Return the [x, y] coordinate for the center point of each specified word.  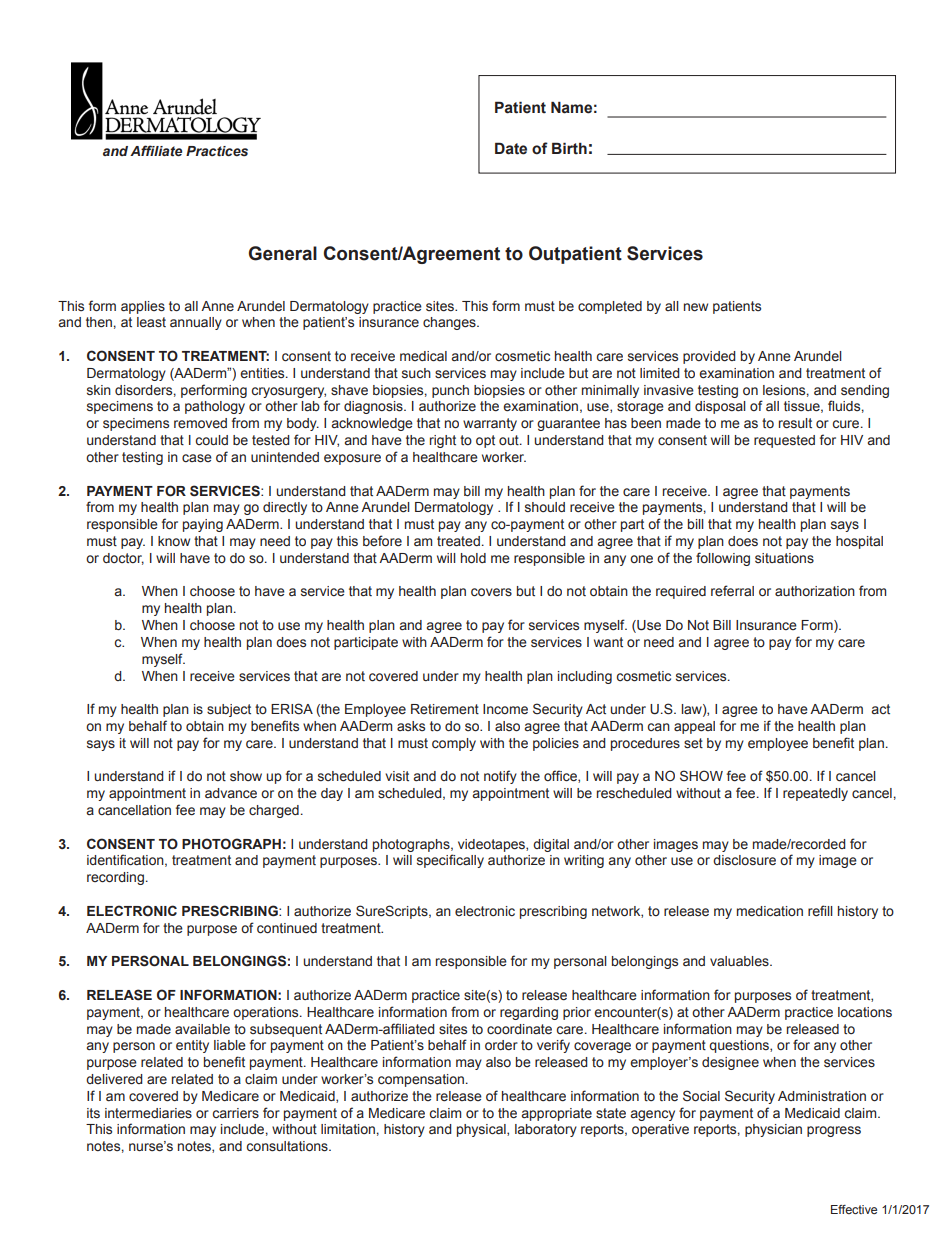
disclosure [744, 860]
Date [511, 148]
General [283, 253]
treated [458, 541]
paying [203, 525]
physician [773, 1130]
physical [482, 1130]
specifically [450, 861]
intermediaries [148, 1113]
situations [784, 558]
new [696, 307]
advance [231, 793]
